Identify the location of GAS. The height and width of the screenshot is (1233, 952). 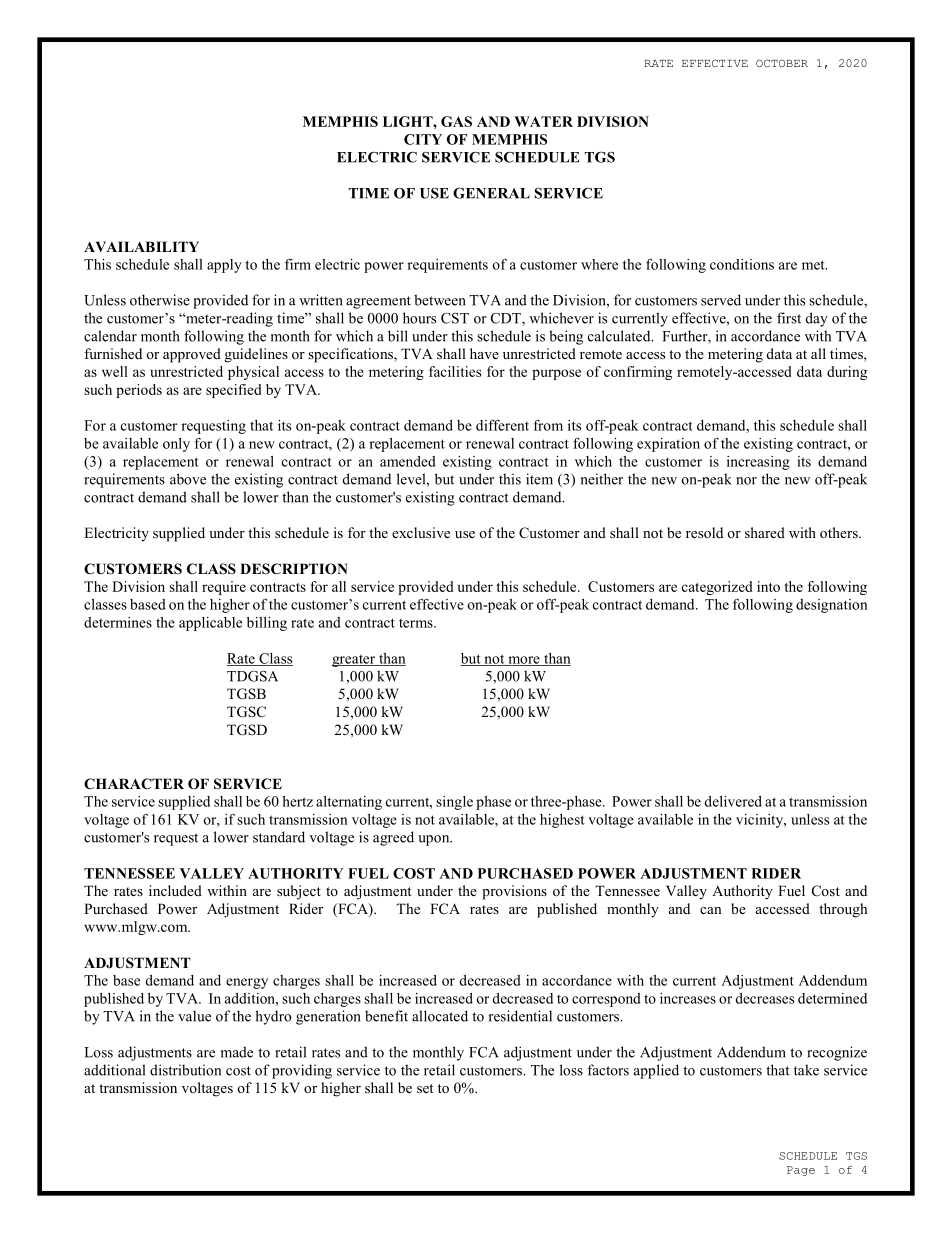
(456, 121).
